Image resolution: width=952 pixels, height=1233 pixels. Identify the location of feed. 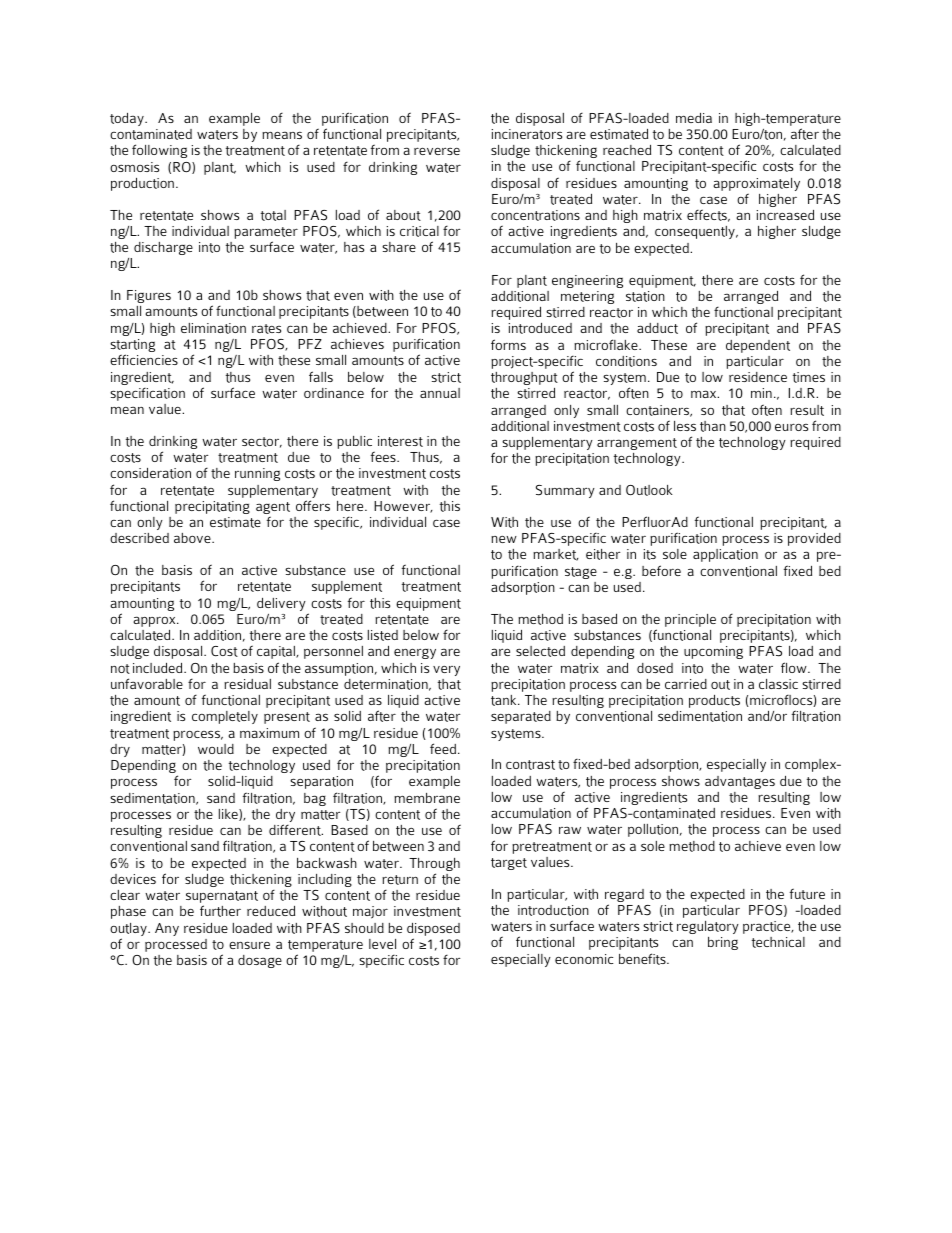
(443, 748).
